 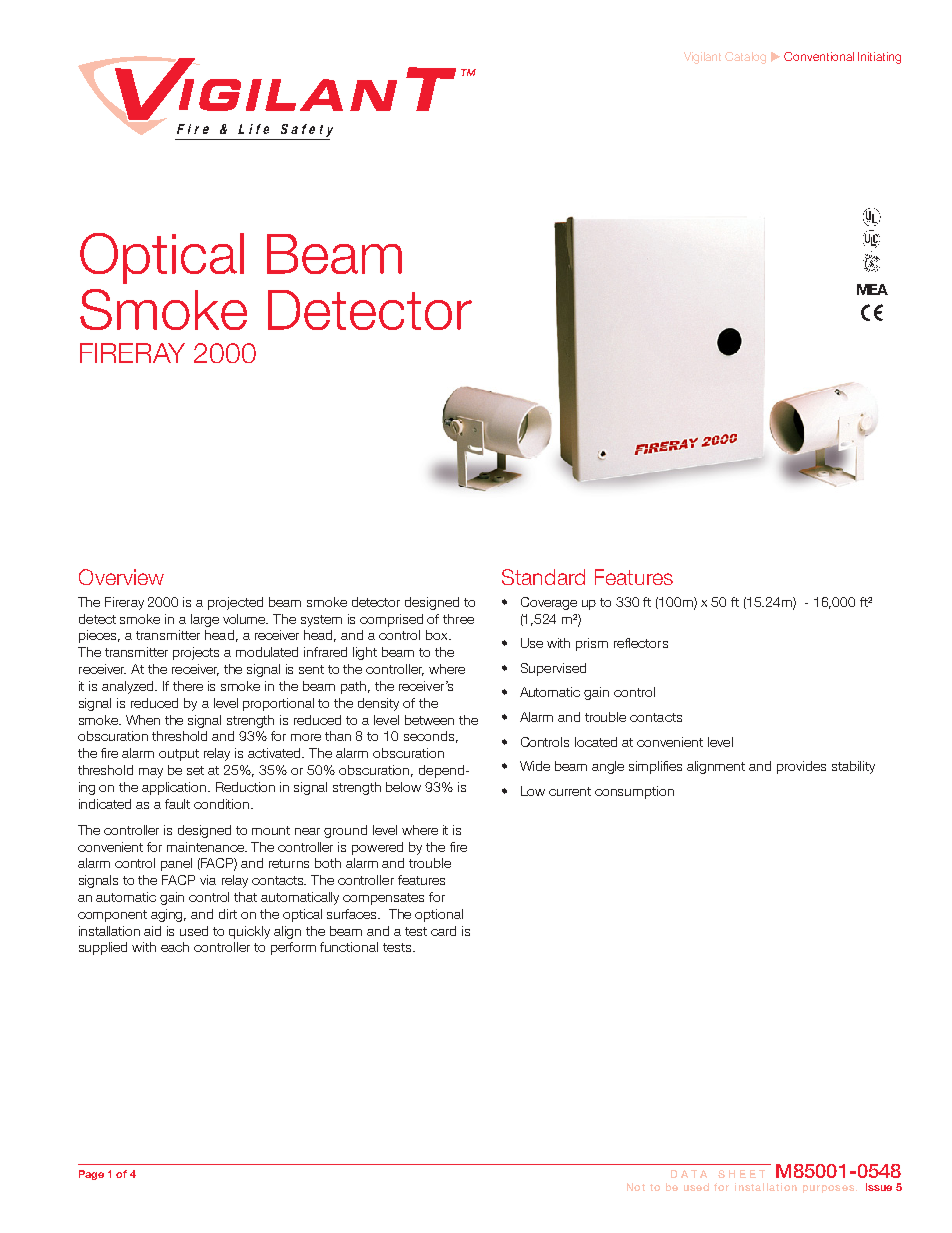 I want to click on card, so click(x=443, y=931).
